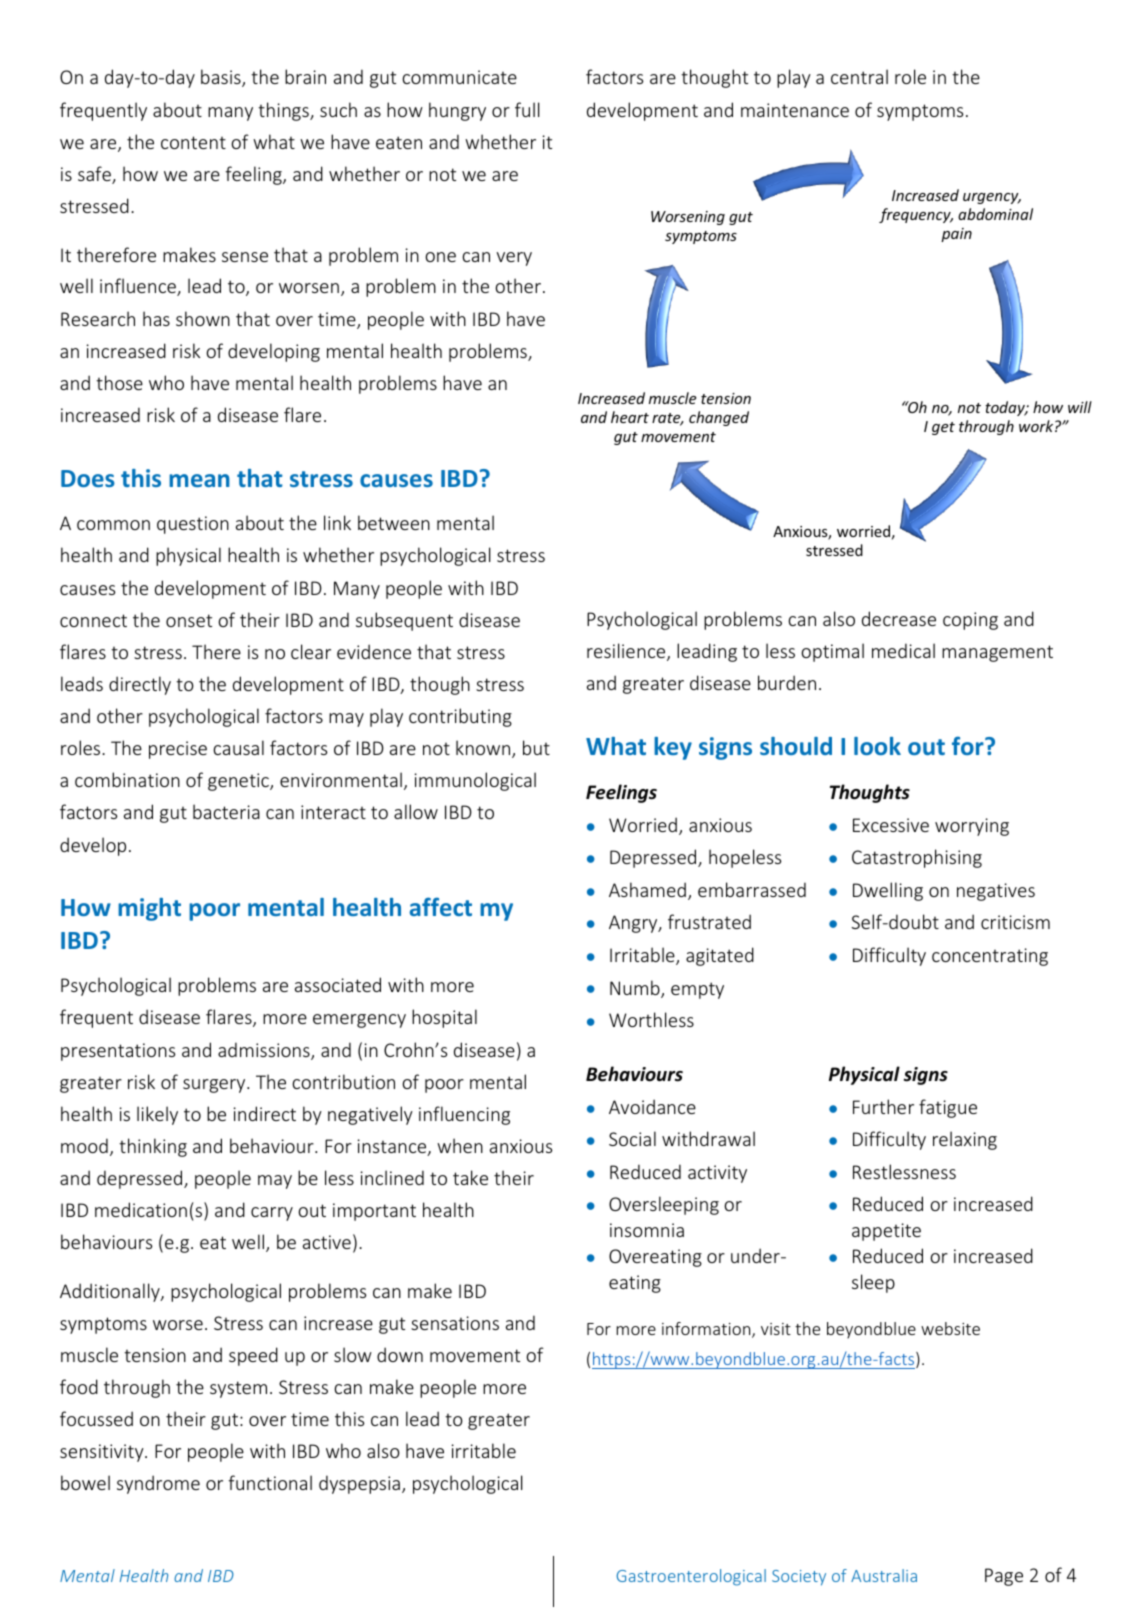 The width and height of the page is (1139, 1611). What do you see at coordinates (158, 1484) in the page?
I see `syndrome` at bounding box center [158, 1484].
